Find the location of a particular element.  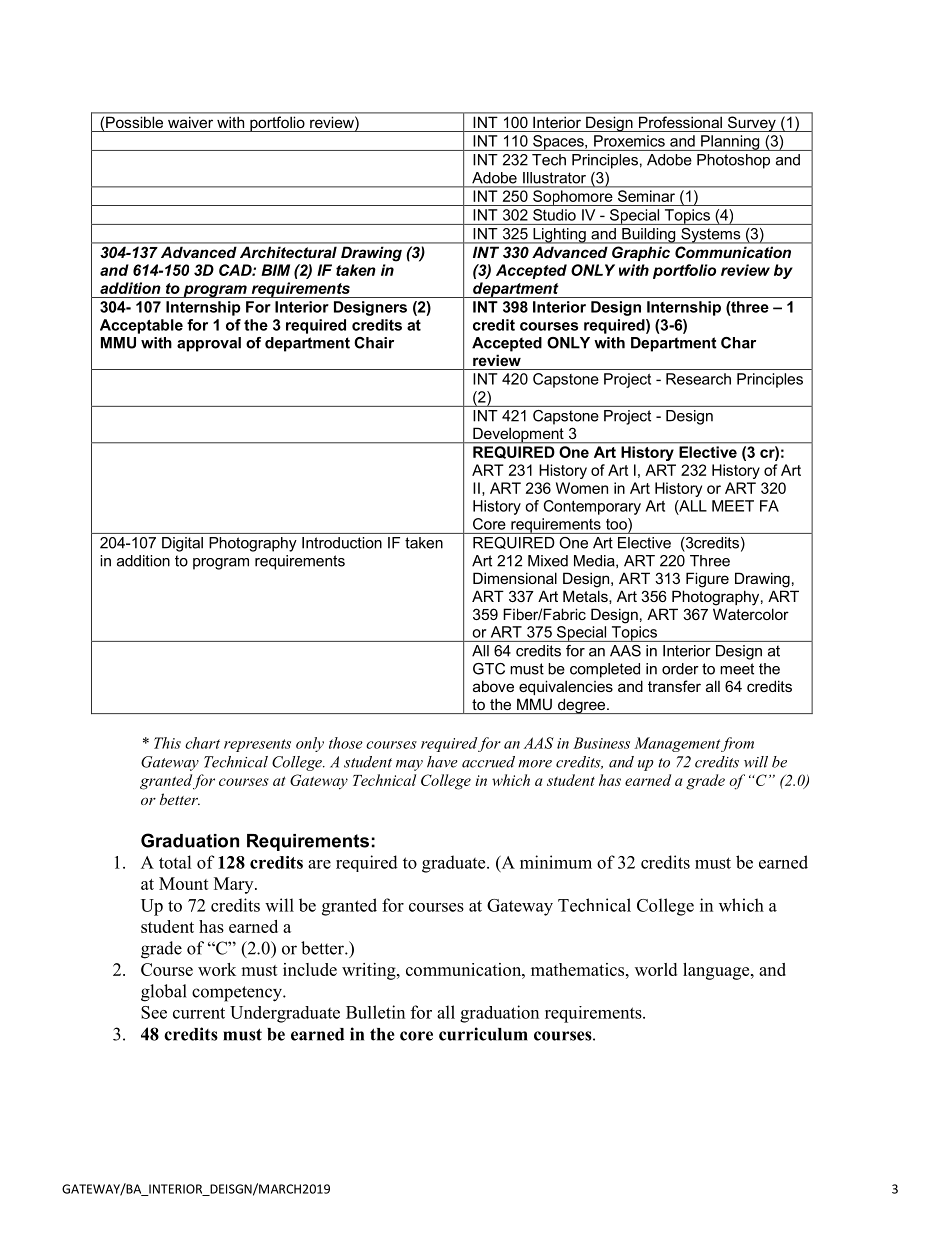

approval is located at coordinates (209, 344).
